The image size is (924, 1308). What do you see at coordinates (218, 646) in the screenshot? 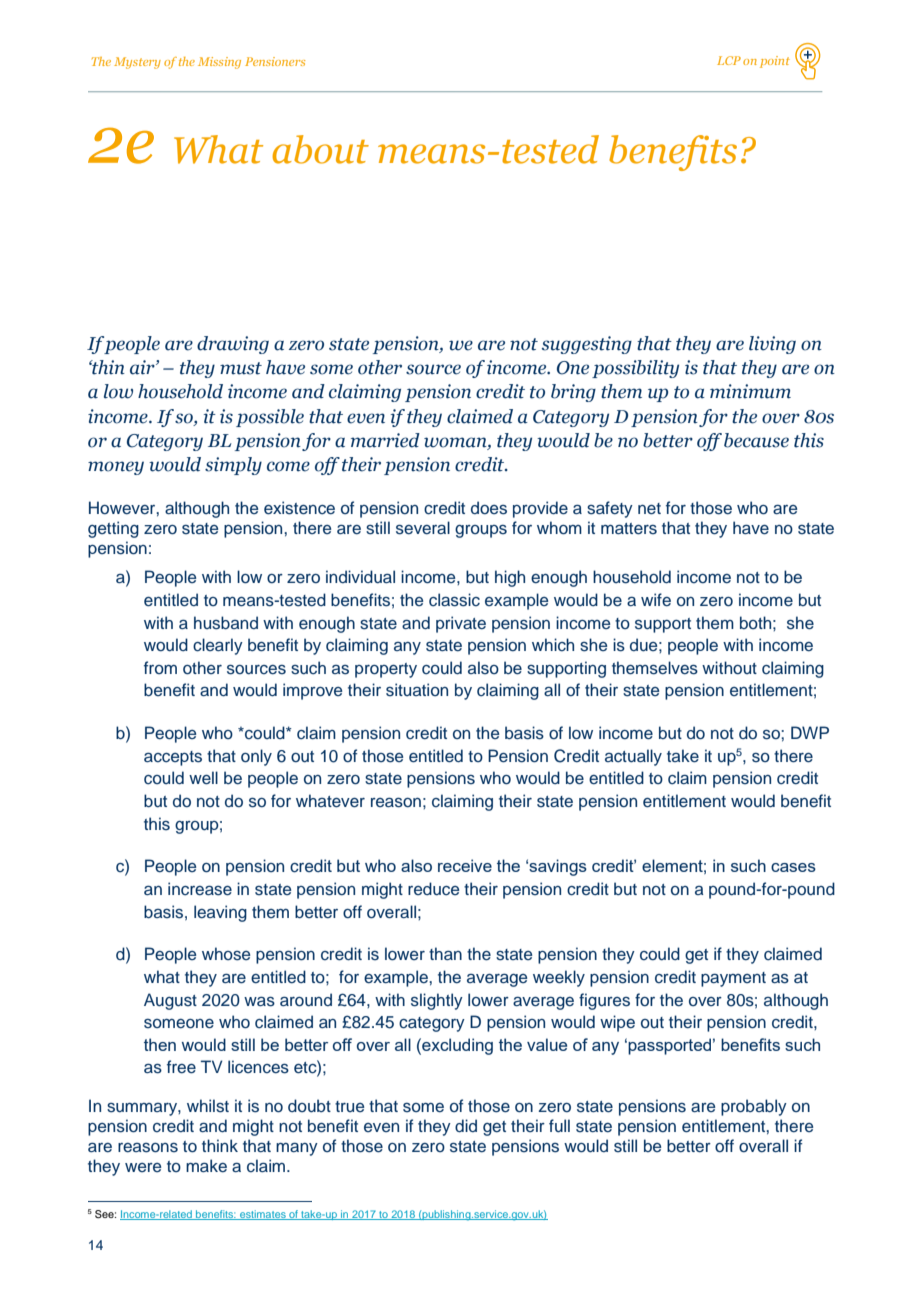
I see `clearly` at bounding box center [218, 646].
